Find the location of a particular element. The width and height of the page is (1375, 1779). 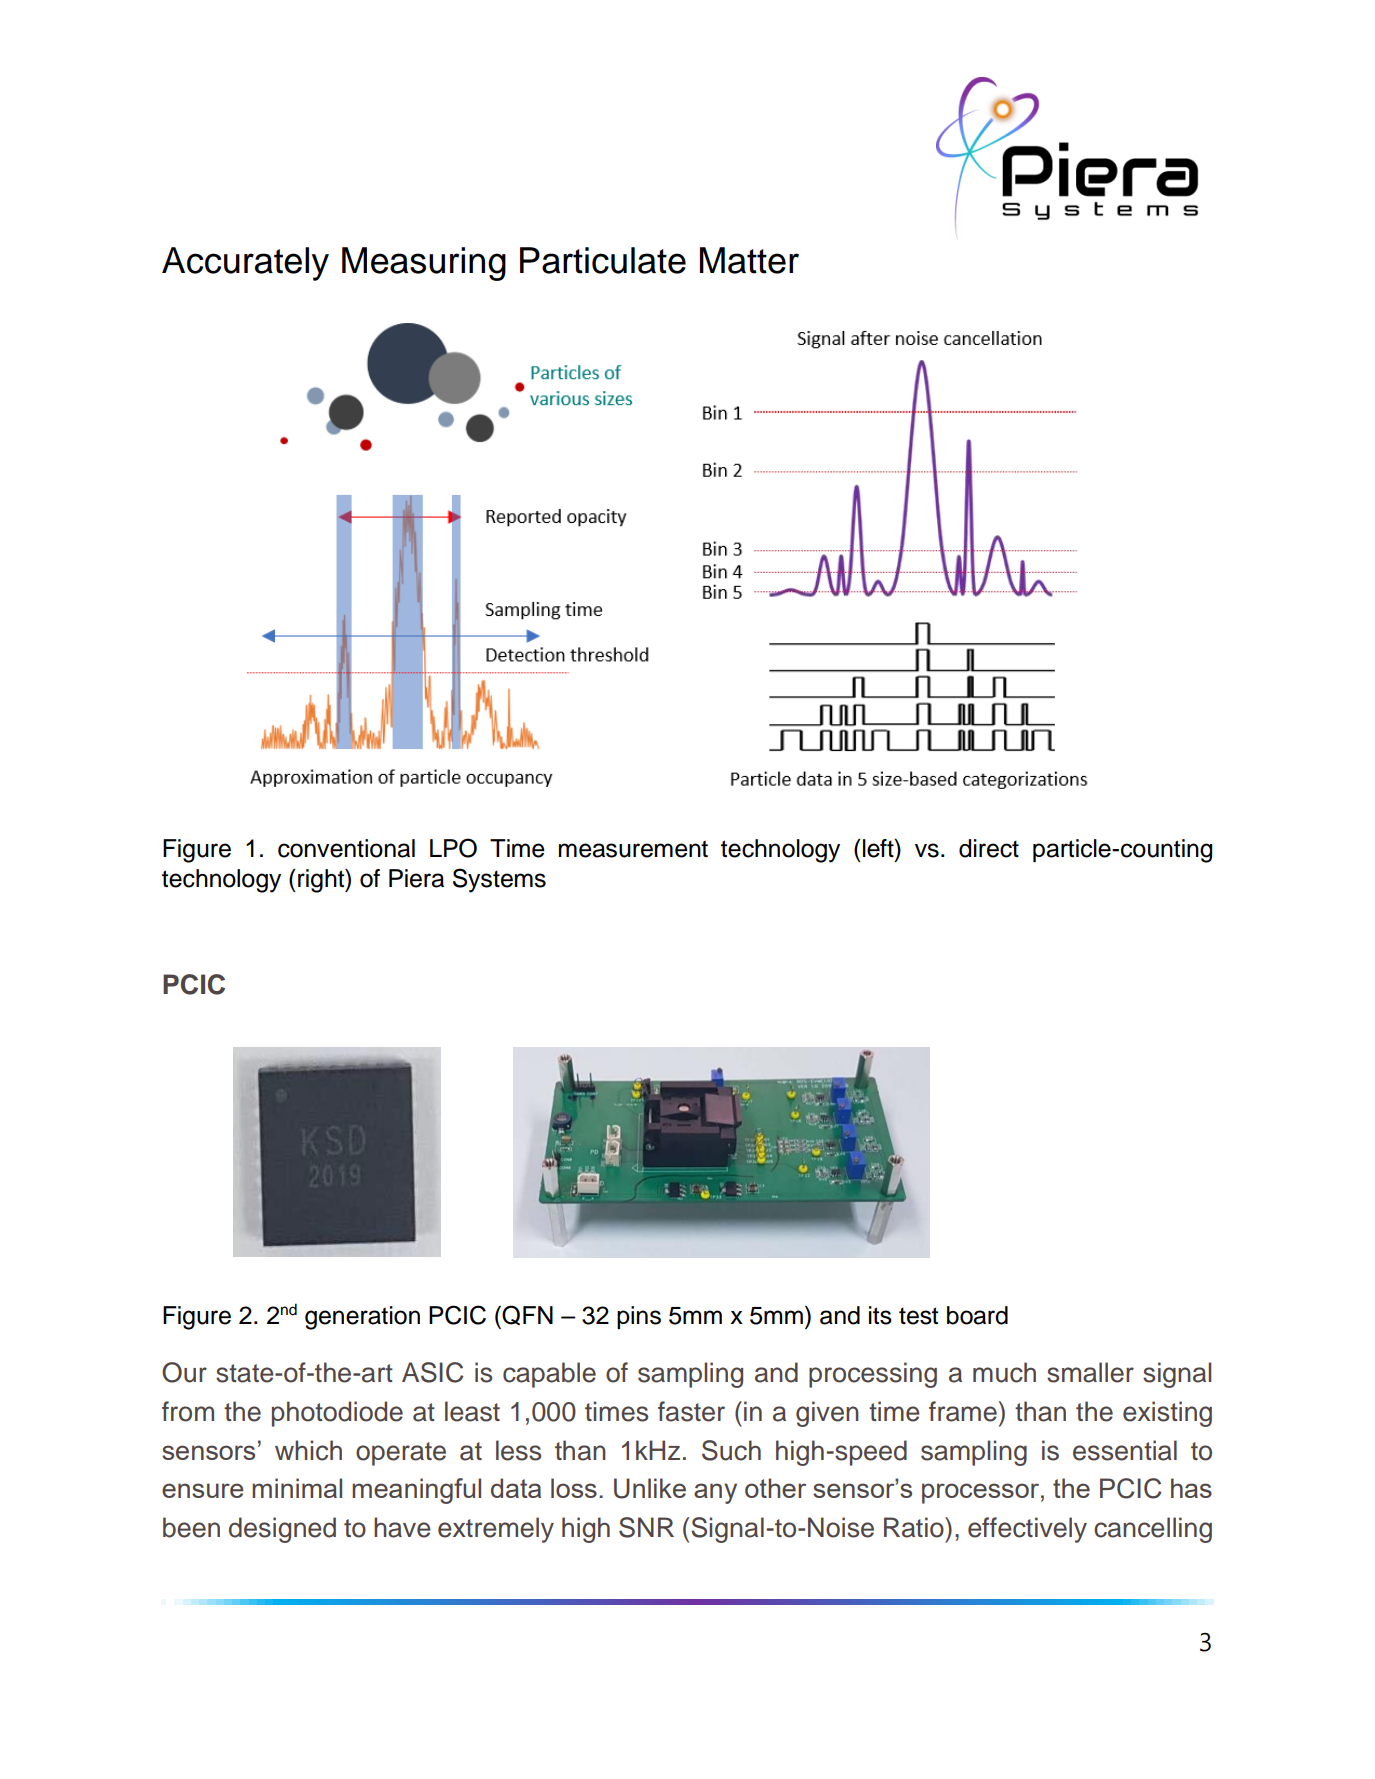

effectively is located at coordinates (1027, 1530).
